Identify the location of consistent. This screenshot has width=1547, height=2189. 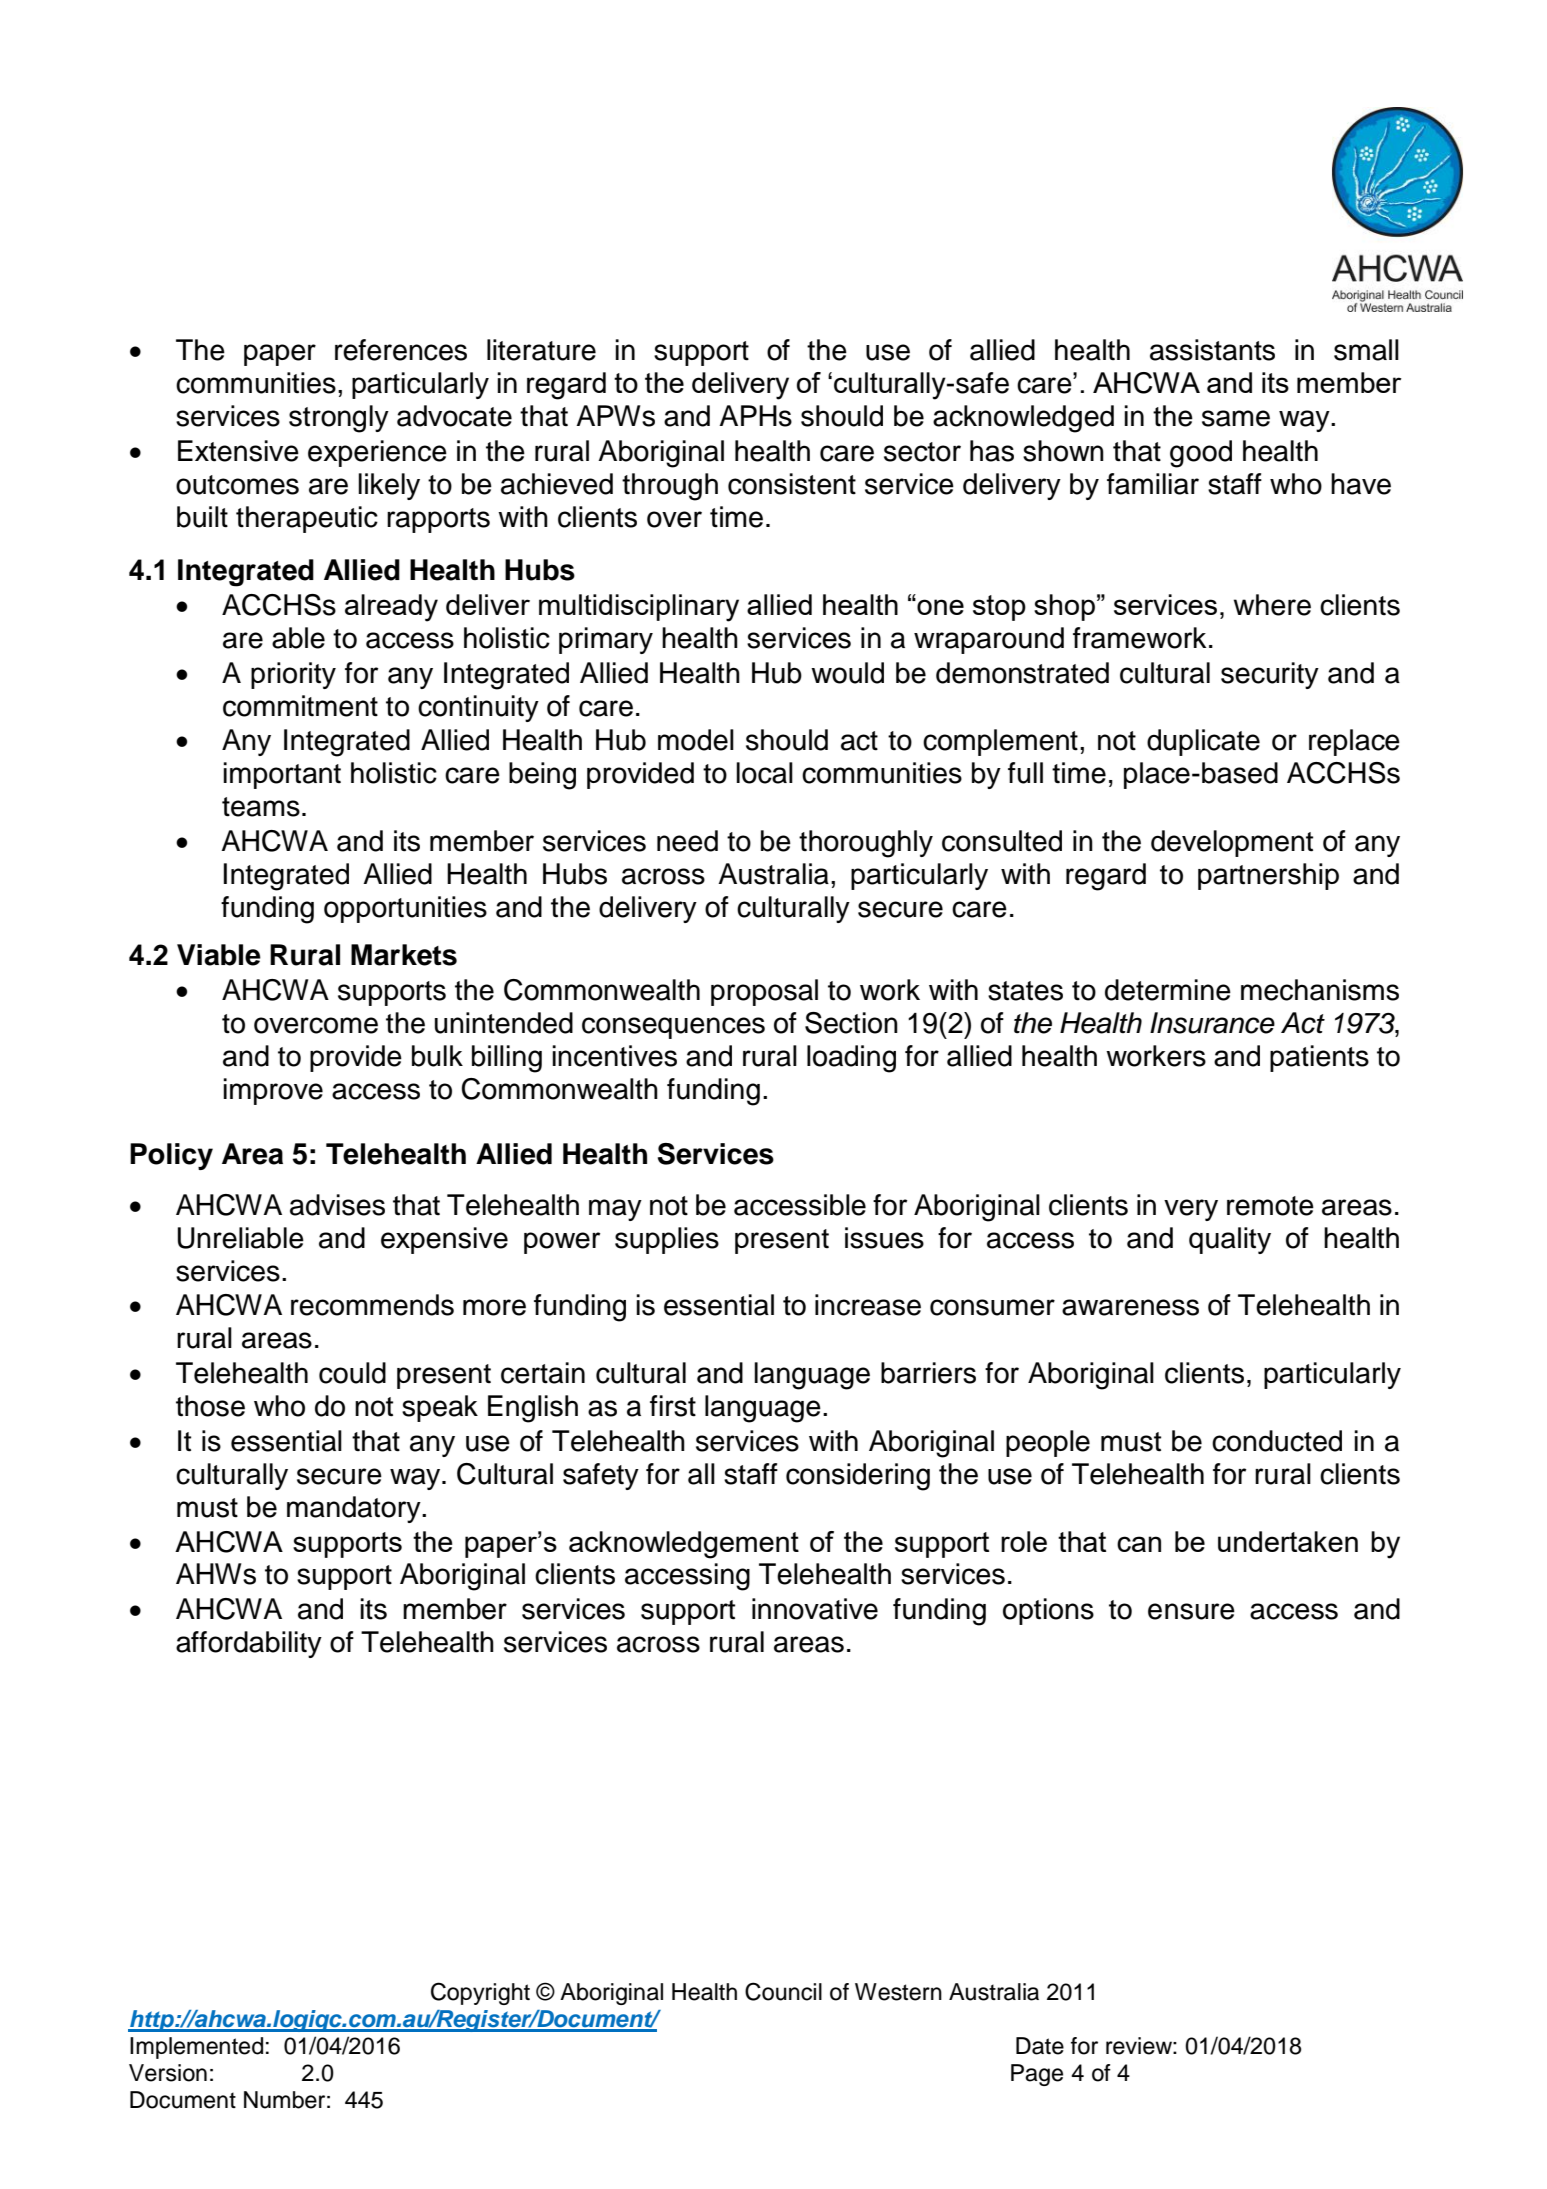
(792, 484).
